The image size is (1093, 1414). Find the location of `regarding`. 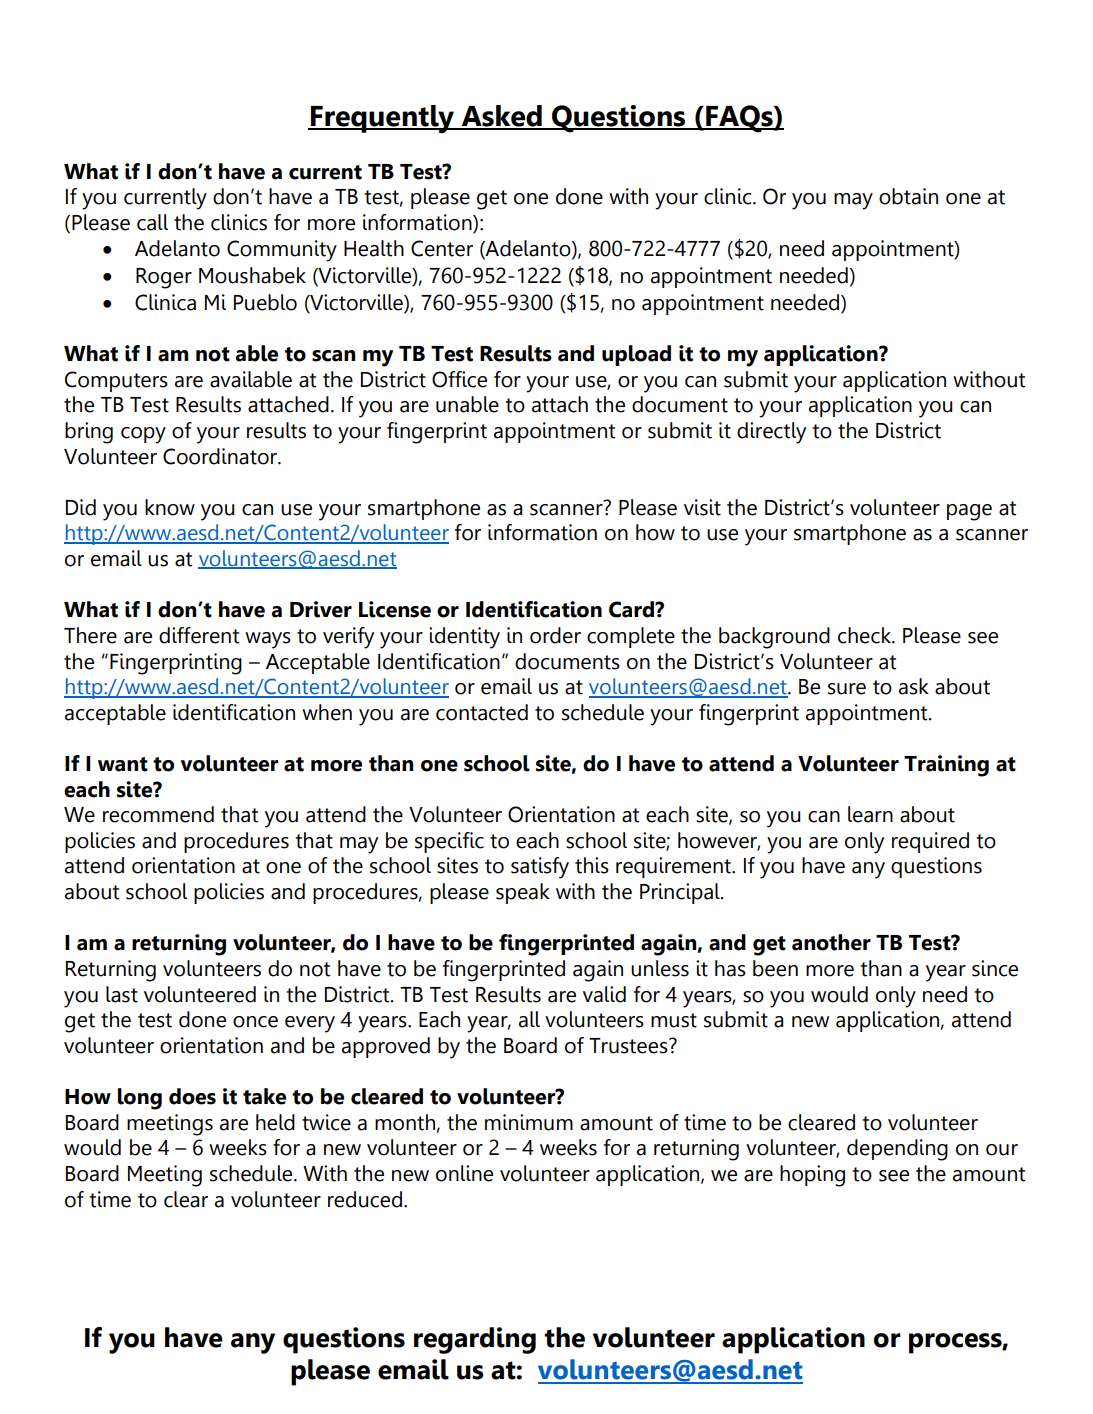

regarding is located at coordinates (475, 1340).
